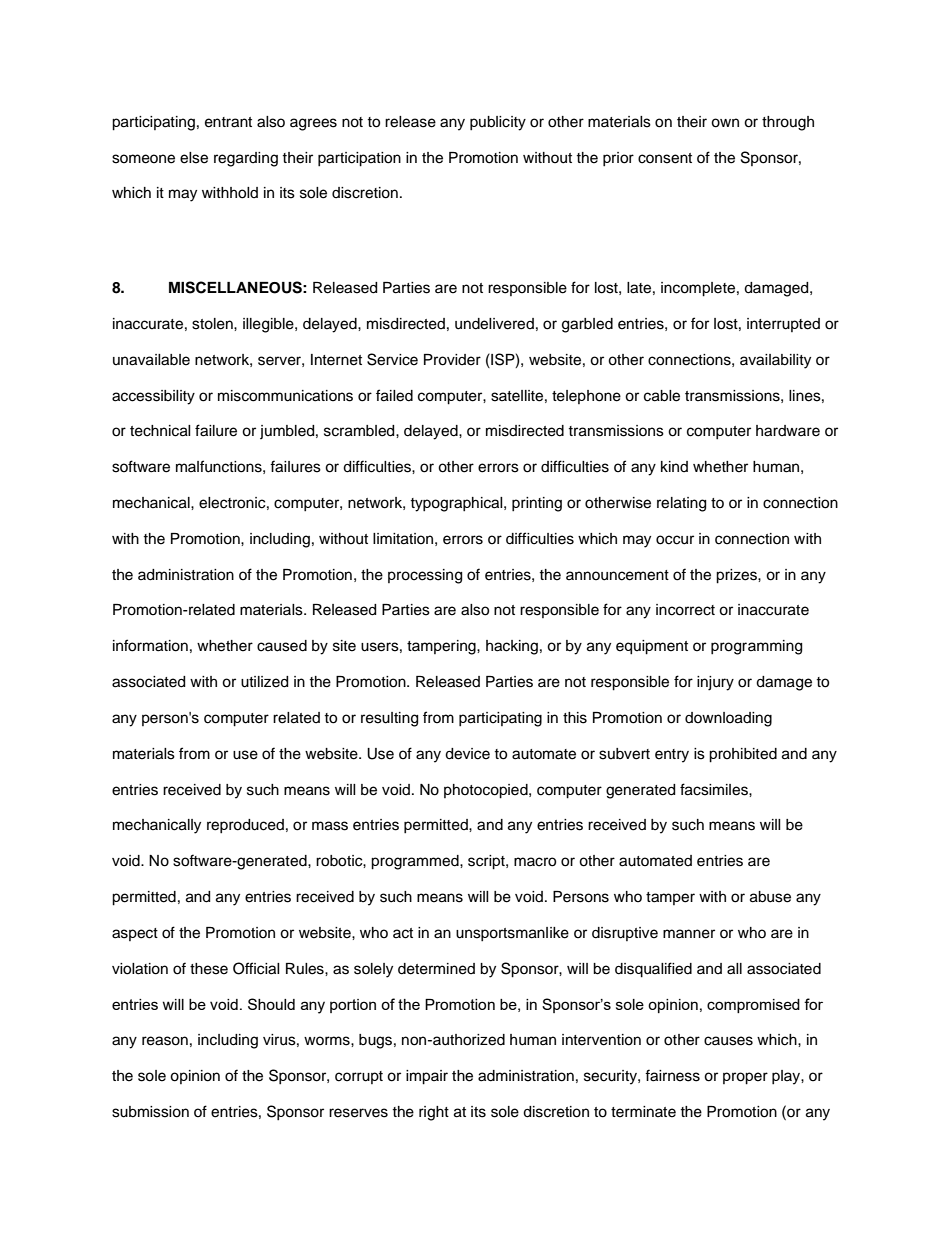  Describe the element at coordinates (194, 158) in the screenshot. I see `else` at that location.
